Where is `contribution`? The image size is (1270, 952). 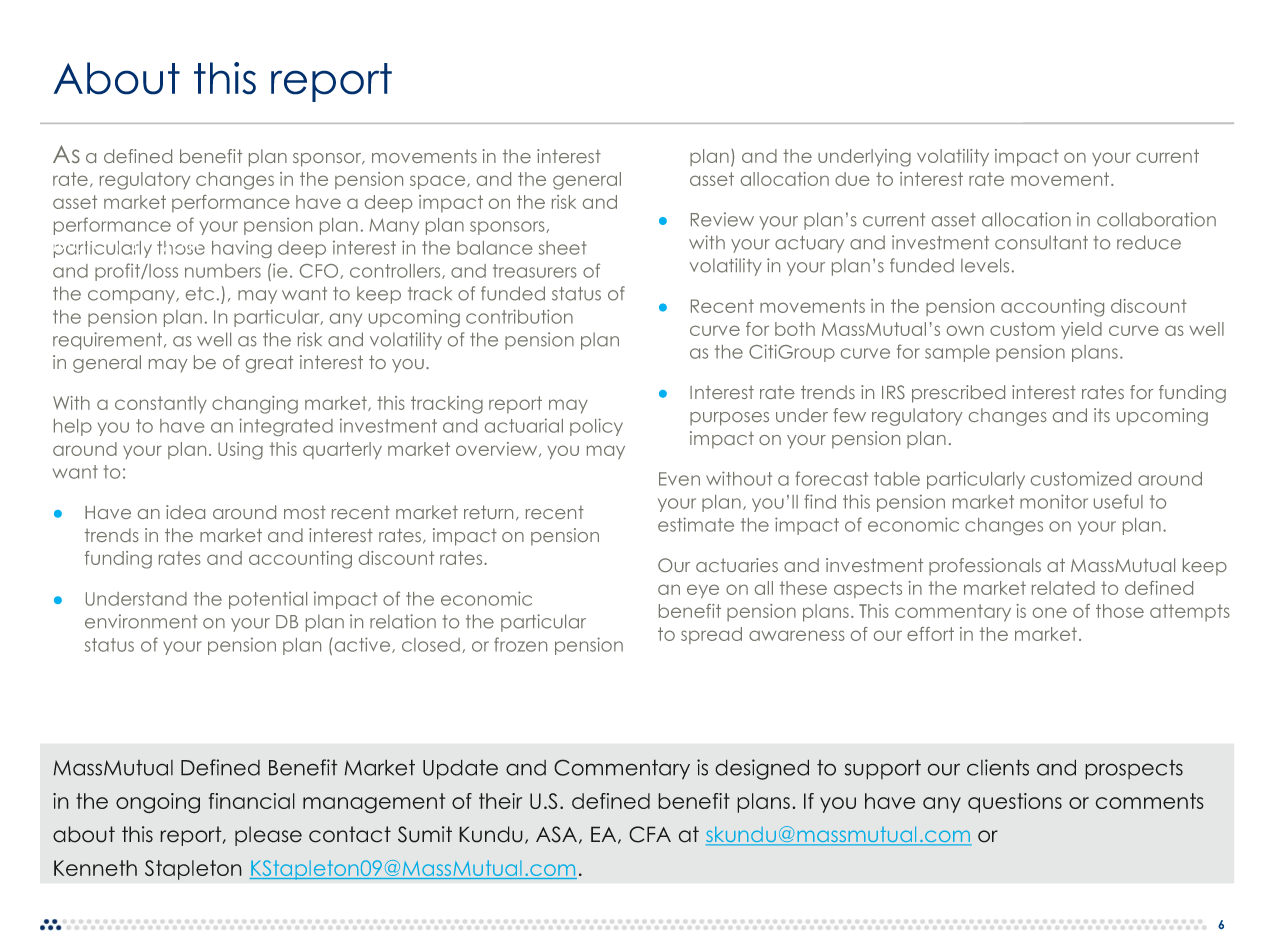
contribution is located at coordinates (519, 316).
